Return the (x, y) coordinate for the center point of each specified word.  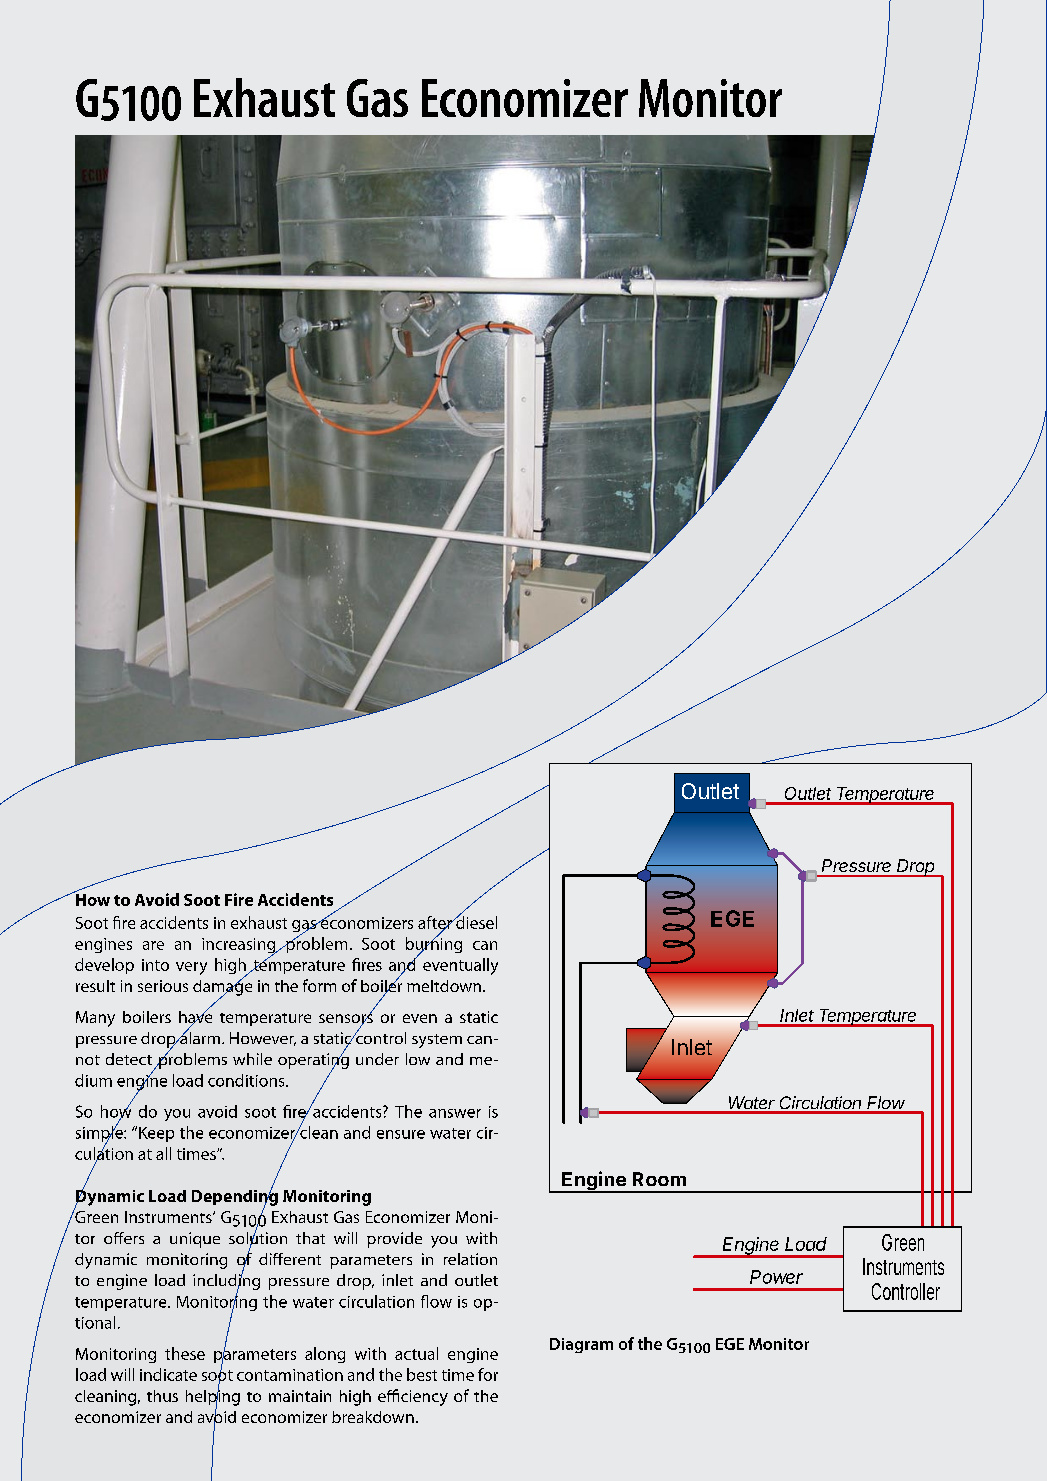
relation (470, 1259)
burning (434, 945)
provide (394, 1240)
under (377, 1059)
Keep (156, 1134)
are (153, 945)
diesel (475, 921)
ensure (401, 1134)
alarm (199, 1036)
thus (162, 1396)
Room (659, 1179)
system (437, 1041)
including (226, 1281)
